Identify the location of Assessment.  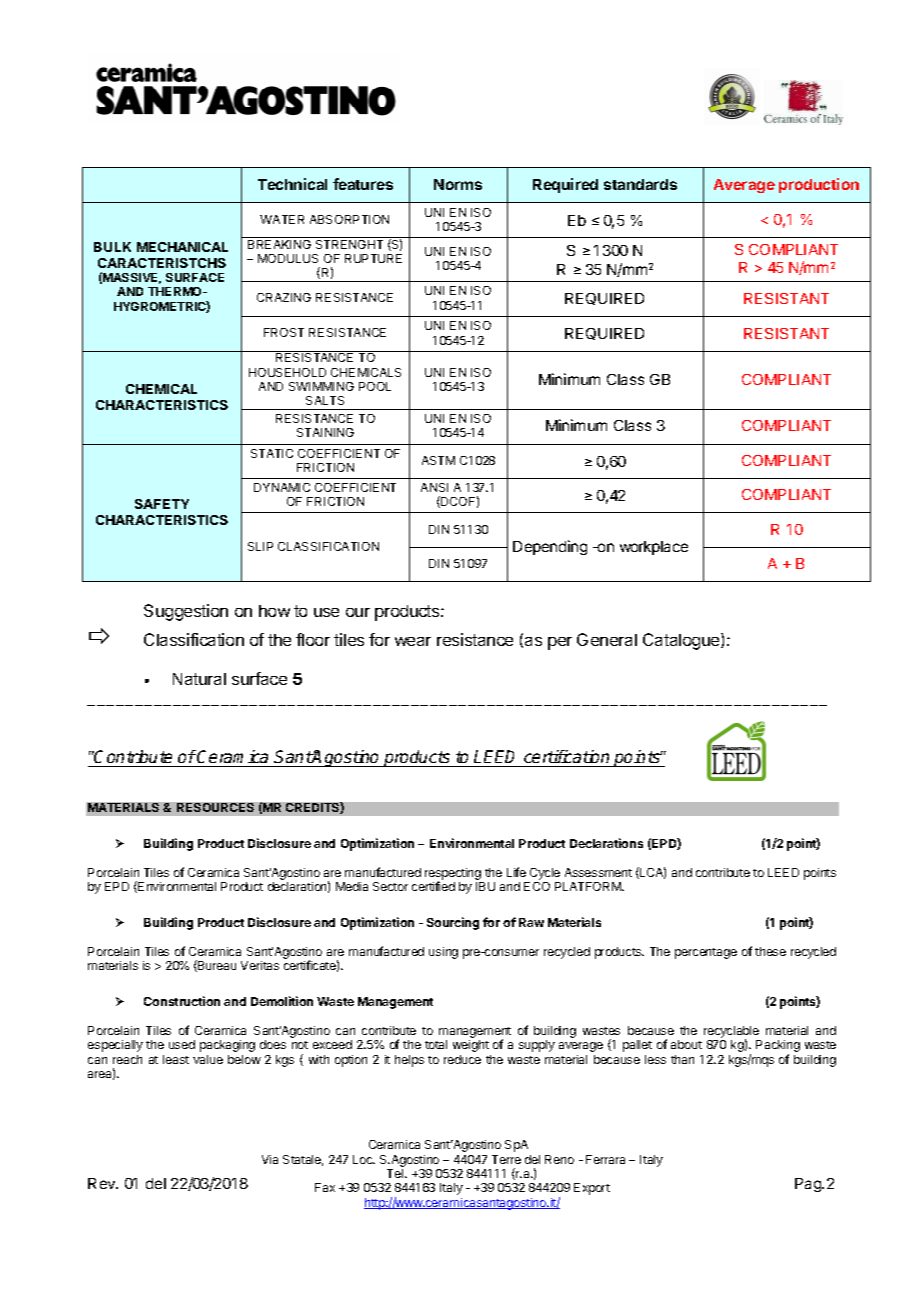
(598, 872).
